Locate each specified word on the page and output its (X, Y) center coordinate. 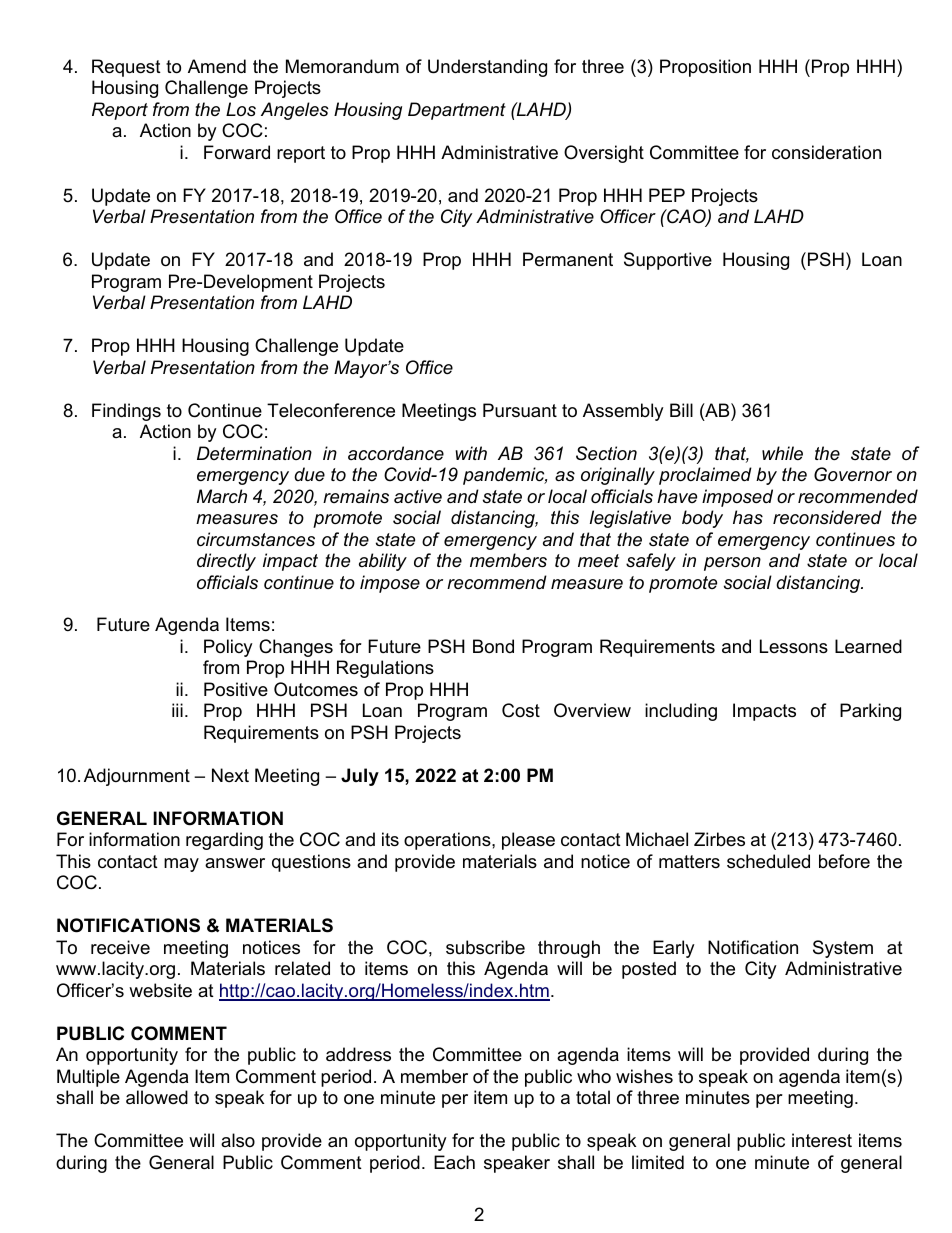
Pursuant (520, 410)
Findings (126, 412)
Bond (493, 646)
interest (822, 1140)
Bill (681, 410)
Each (454, 1162)
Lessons (794, 646)
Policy (228, 648)
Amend (217, 66)
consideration (826, 152)
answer (235, 863)
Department (457, 111)
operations (448, 841)
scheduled (768, 861)
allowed (157, 1097)
